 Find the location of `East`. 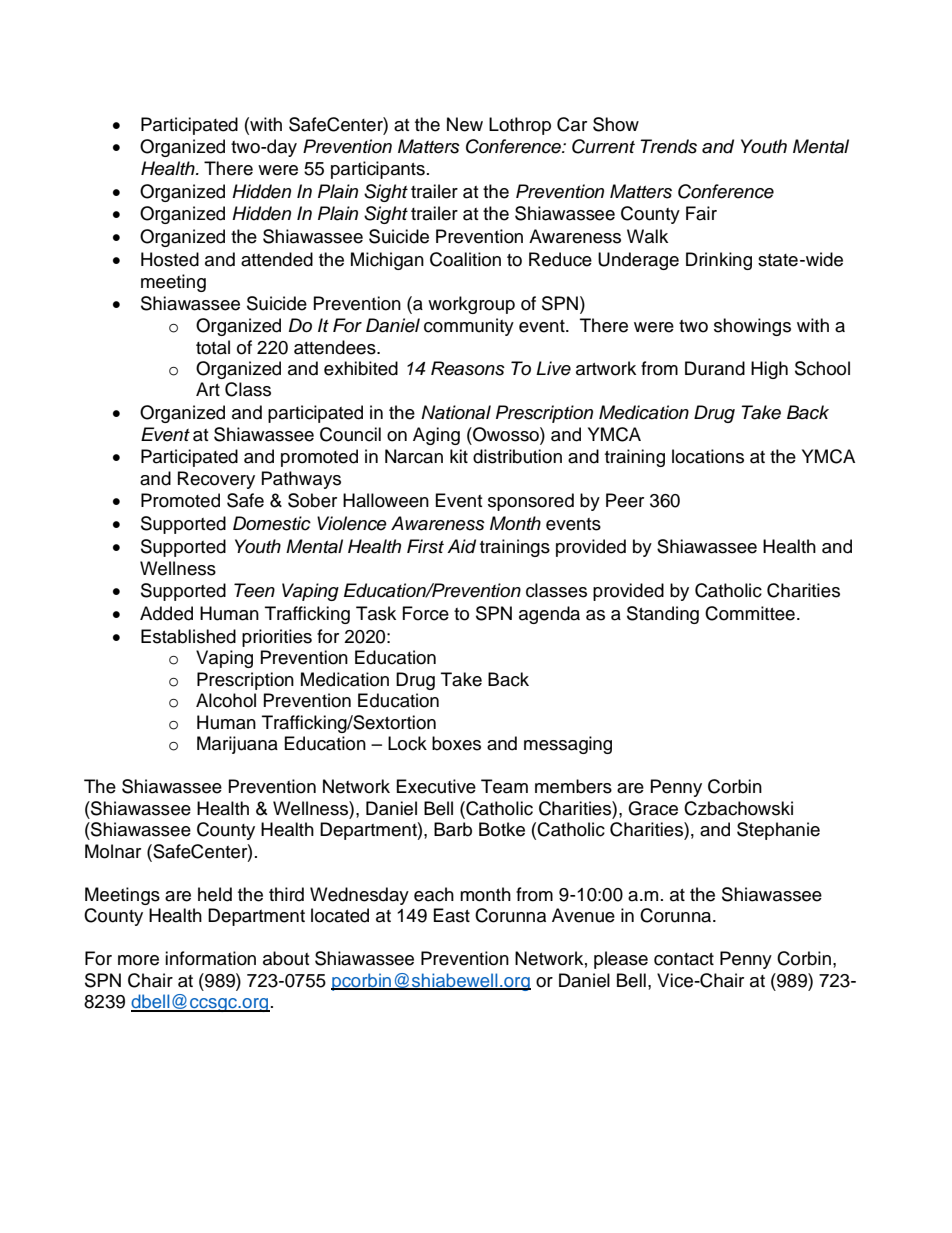

East is located at coordinates (452, 915).
